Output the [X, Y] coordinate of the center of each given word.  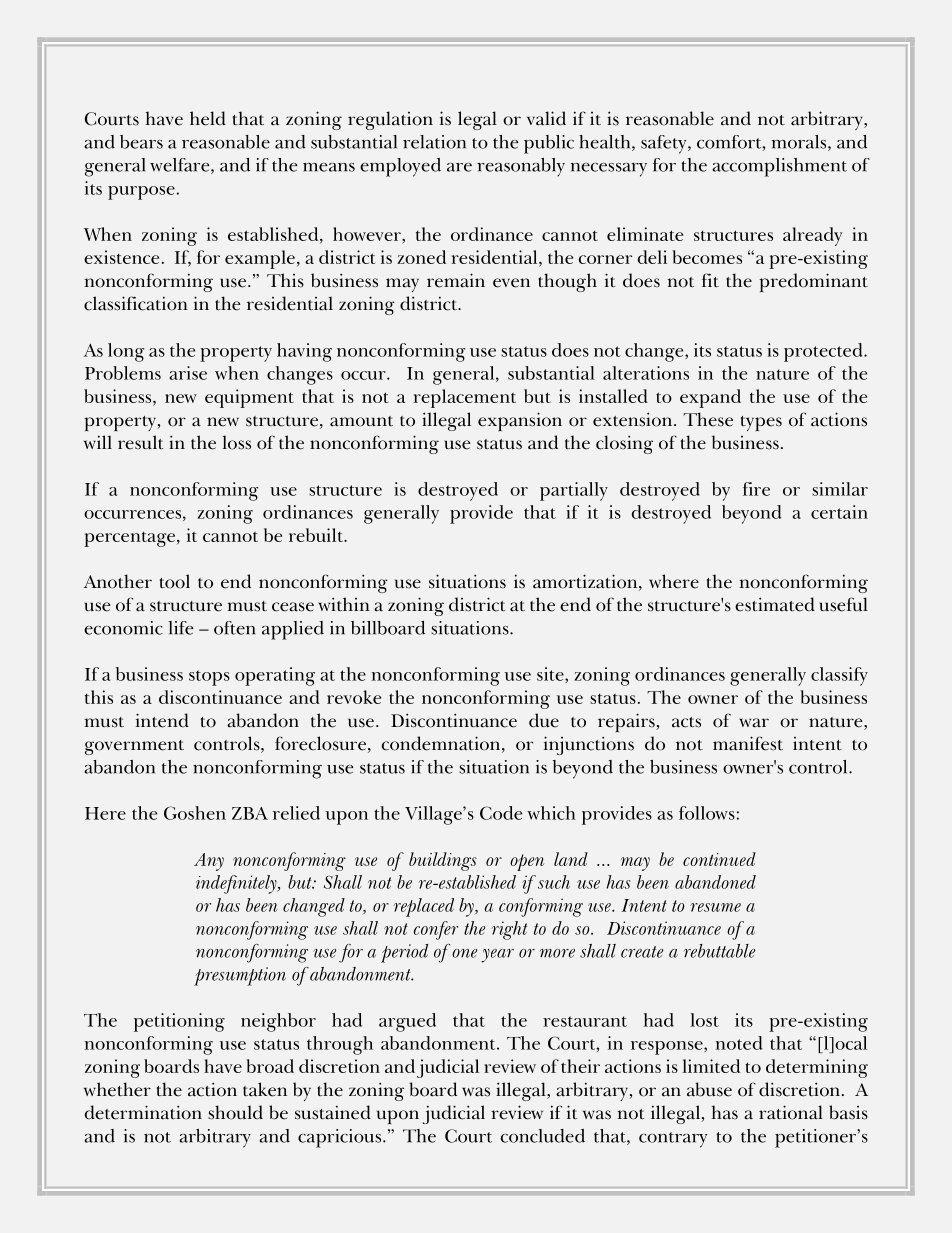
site [551, 675]
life [181, 628]
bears [141, 142]
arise [188, 373]
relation [434, 142]
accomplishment [779, 167]
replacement [465, 398]
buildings [443, 861]
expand [710, 398]
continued [719, 859]
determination [143, 1112]
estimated [775, 604]
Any [209, 862]
